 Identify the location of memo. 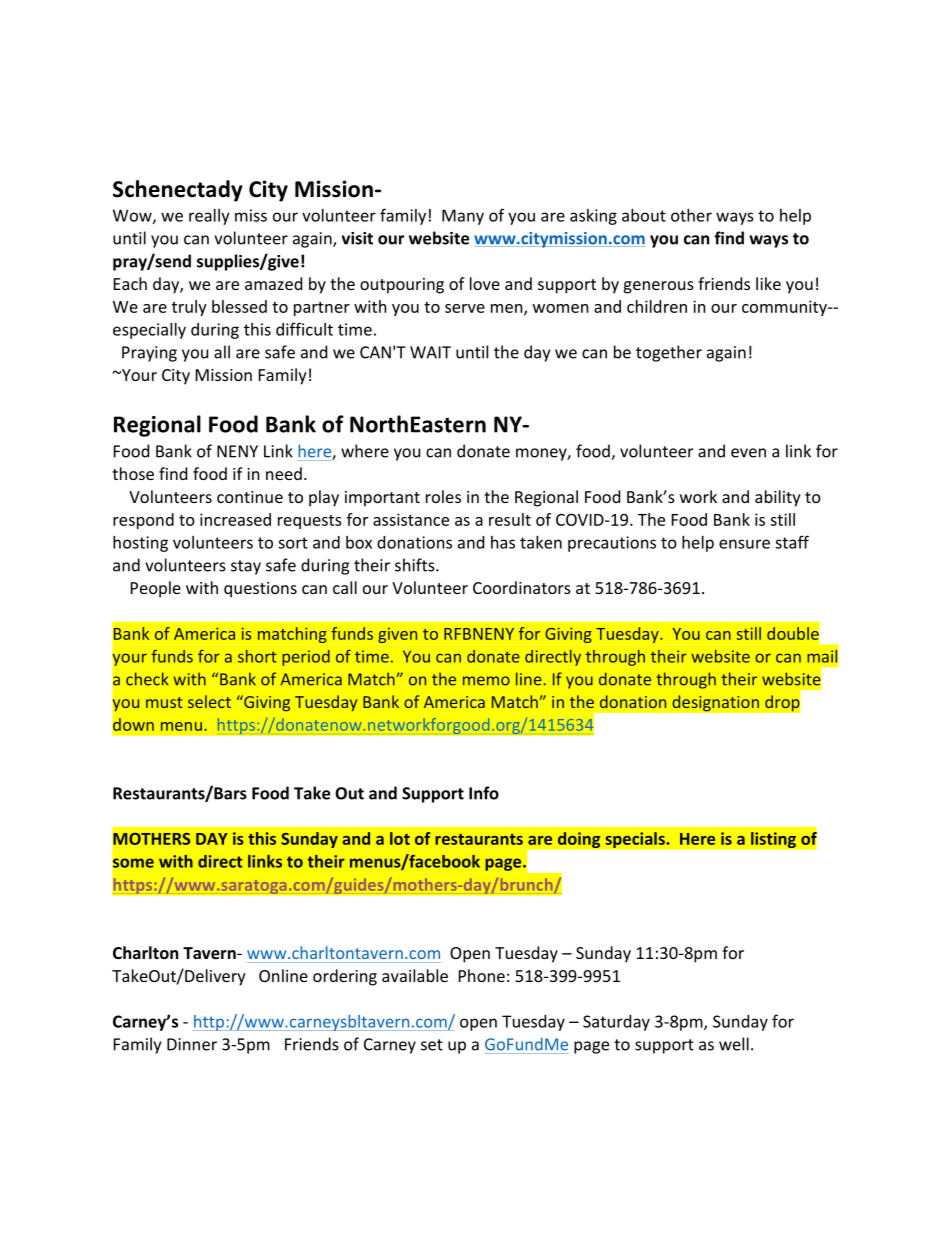
(486, 681).
